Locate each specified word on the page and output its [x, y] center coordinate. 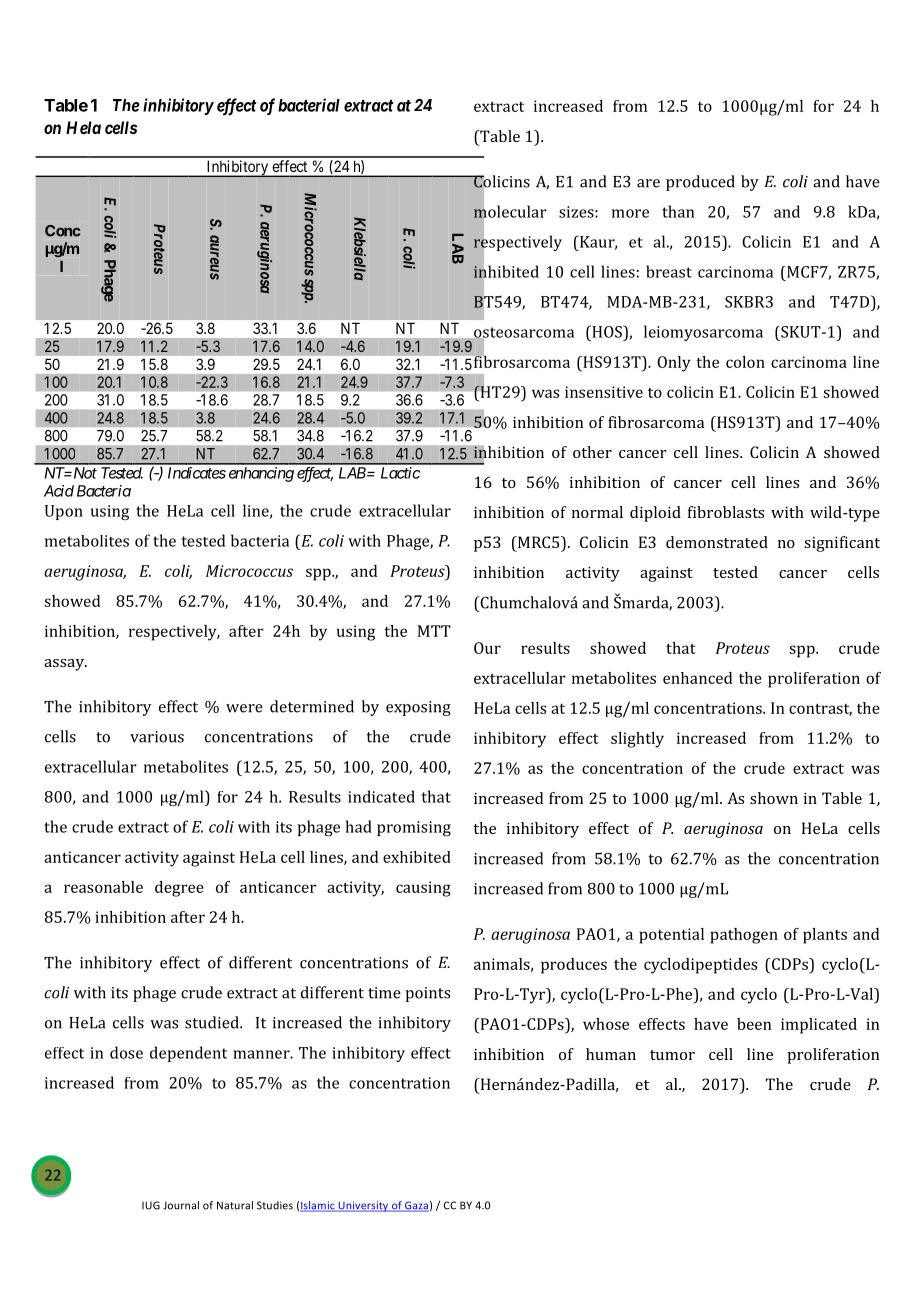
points [427, 994]
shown [774, 798]
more [630, 213]
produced [700, 183]
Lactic [400, 473]
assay [65, 665]
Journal [181, 1205]
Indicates [197, 473]
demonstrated [717, 542]
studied [213, 1022]
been [754, 1024]
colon [745, 362]
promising [414, 828]
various [157, 737]
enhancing [261, 474]
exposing [418, 708]
